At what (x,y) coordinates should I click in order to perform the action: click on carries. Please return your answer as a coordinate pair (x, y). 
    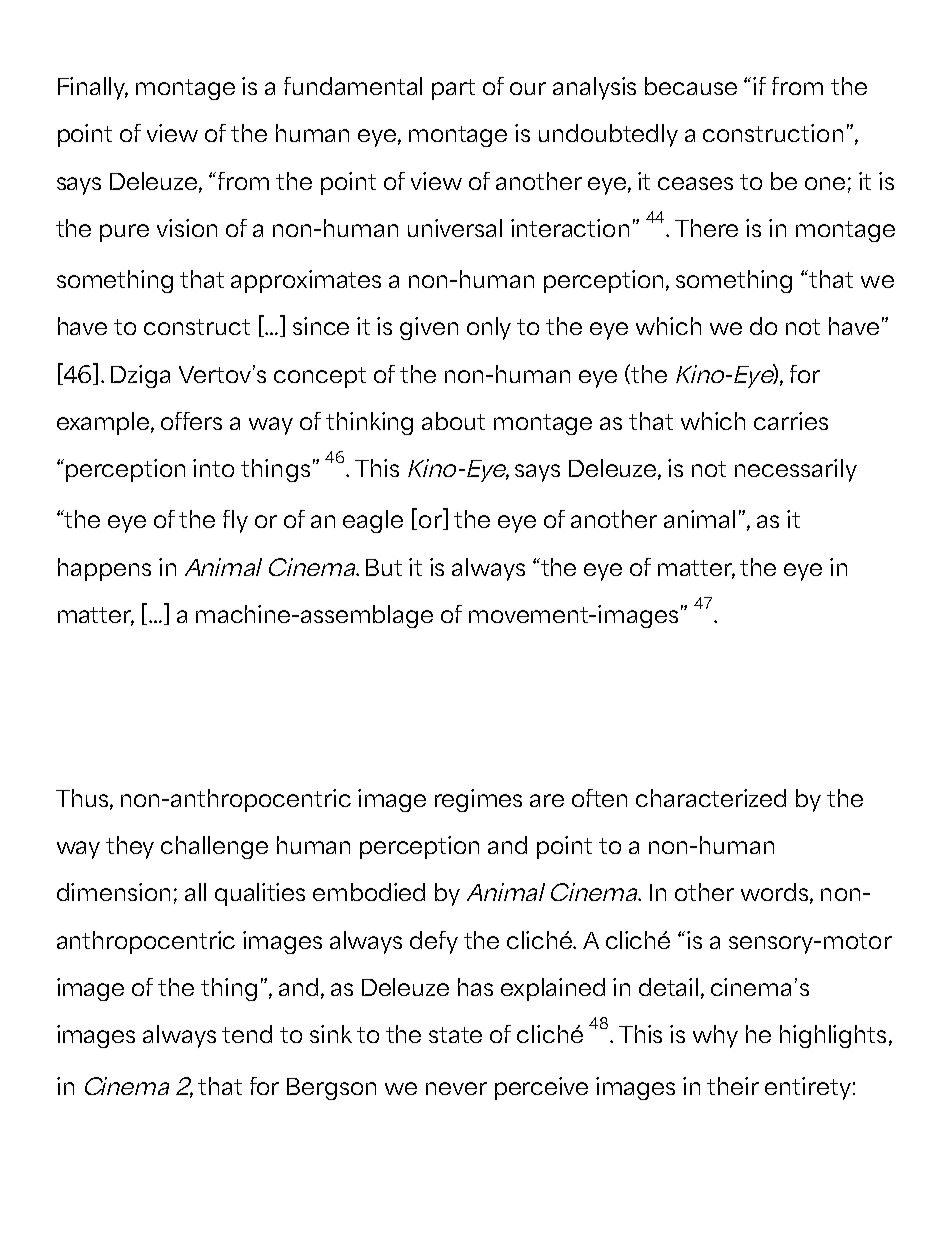
    Looking at the image, I should click on (791, 421).
